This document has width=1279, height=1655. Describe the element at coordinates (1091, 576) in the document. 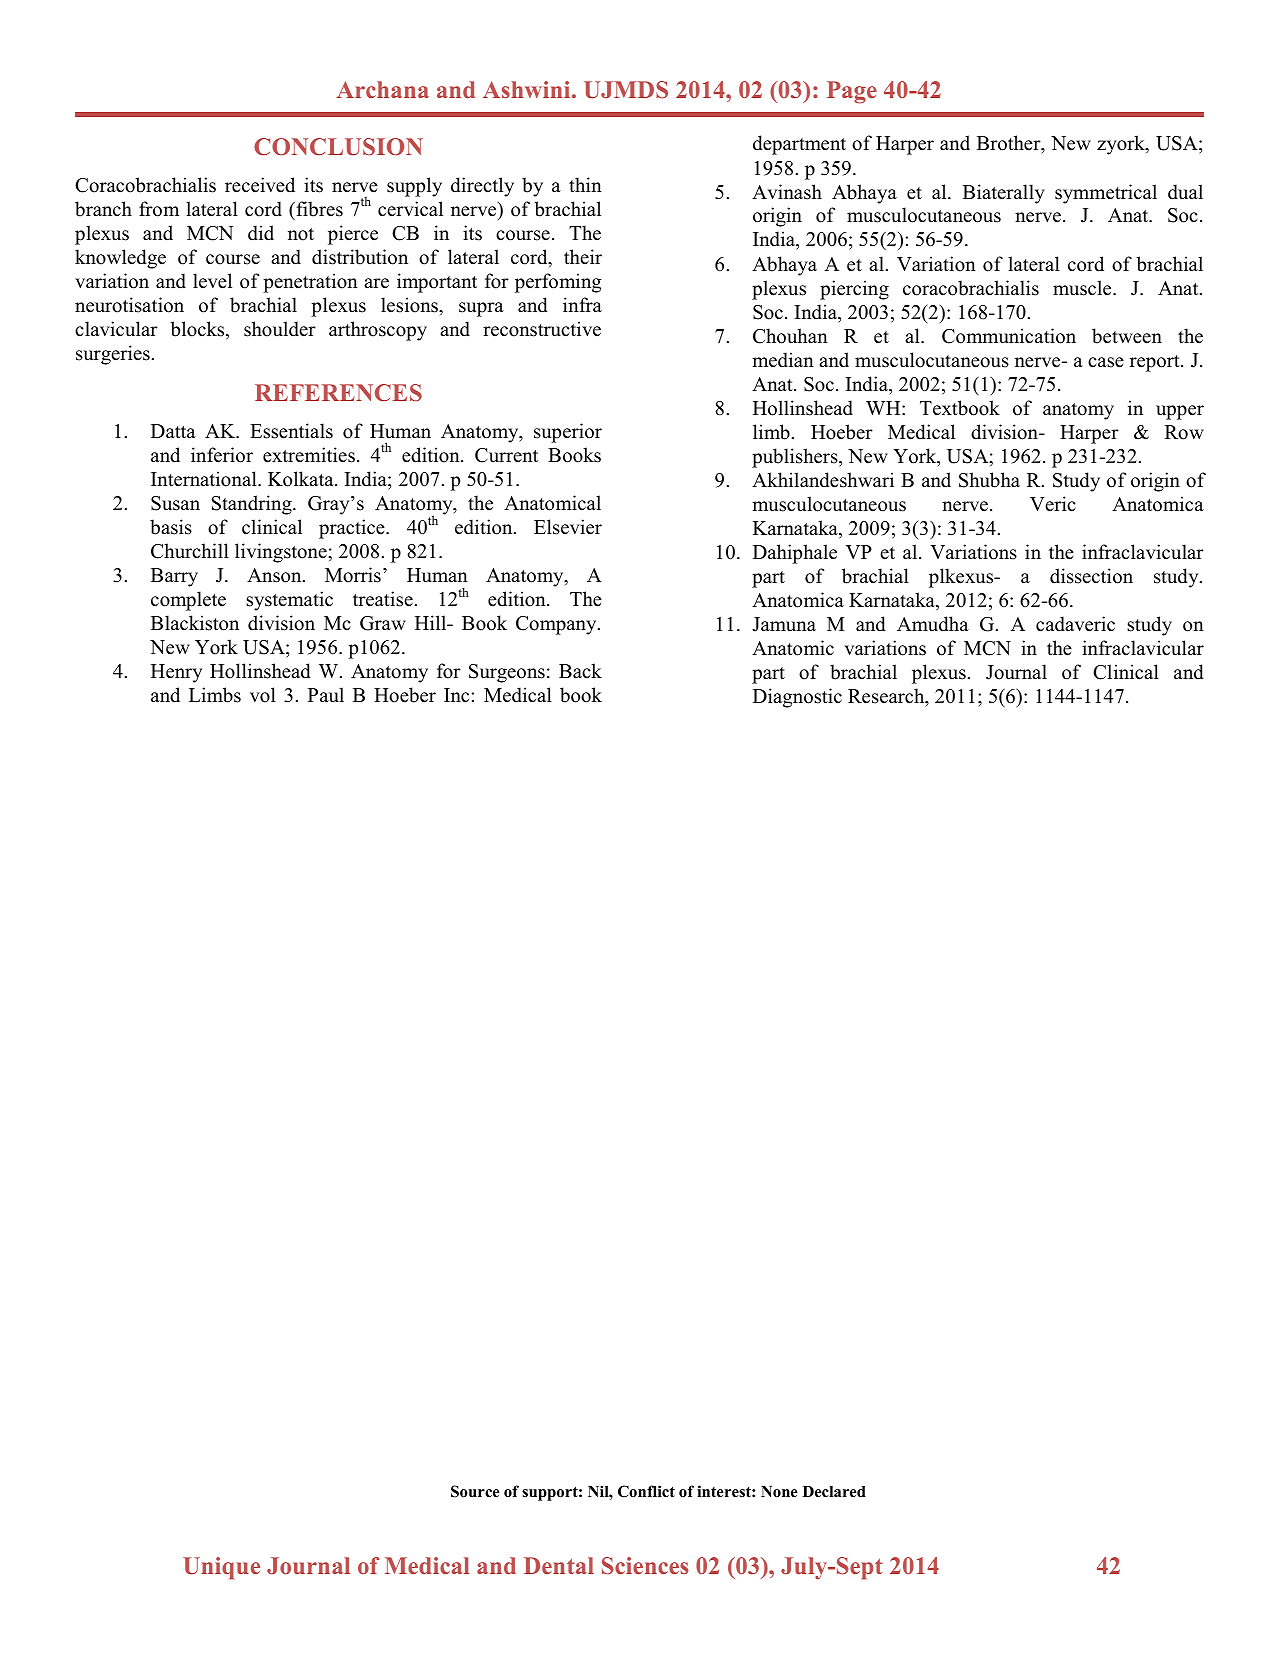

I see `dissection` at that location.
